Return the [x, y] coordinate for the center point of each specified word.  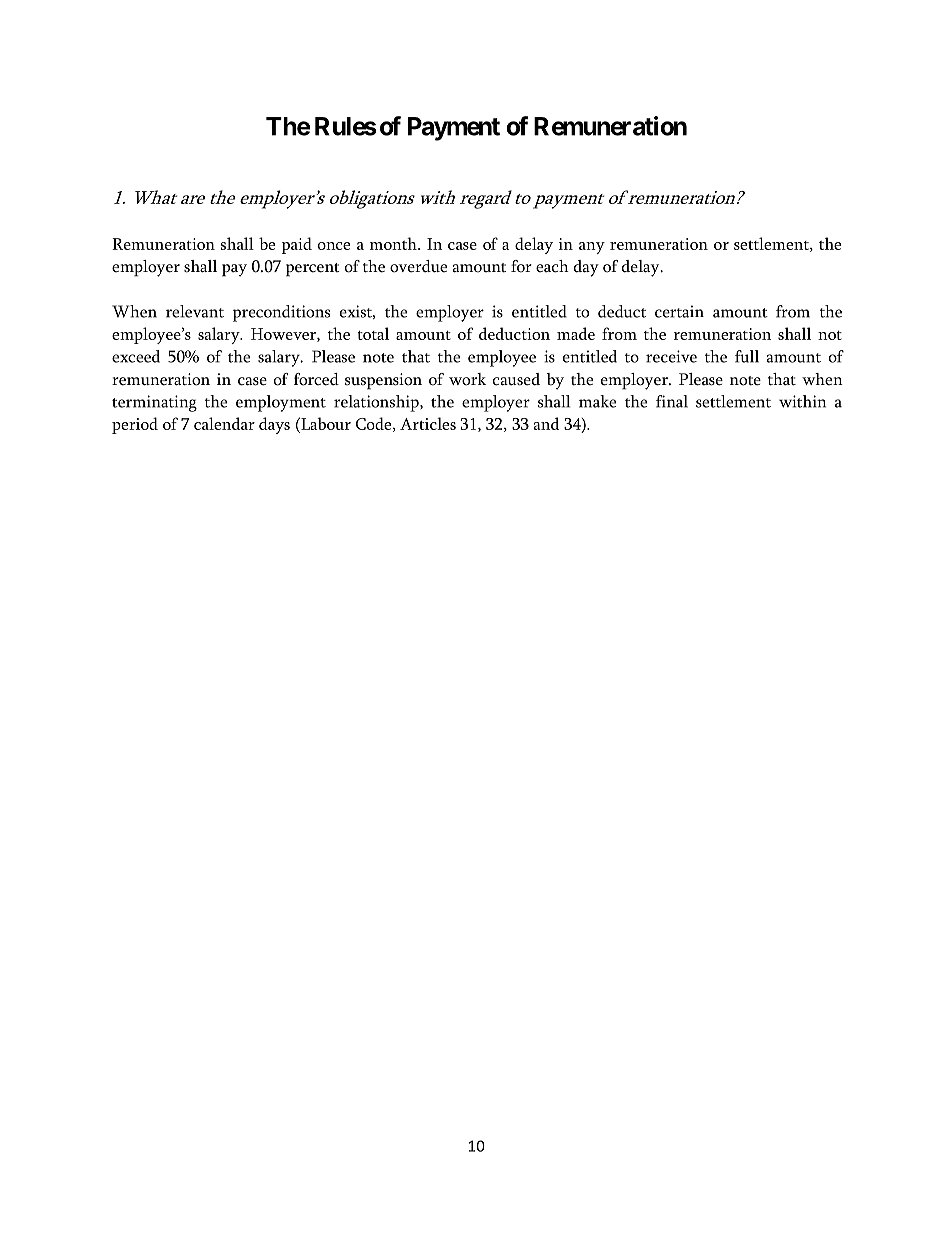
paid [297, 245]
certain [679, 311]
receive [671, 356]
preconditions [281, 313]
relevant [195, 311]
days [274, 425]
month [394, 243]
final [672, 401]
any [592, 248]
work [467, 379]
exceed [136, 356]
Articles [428, 423]
